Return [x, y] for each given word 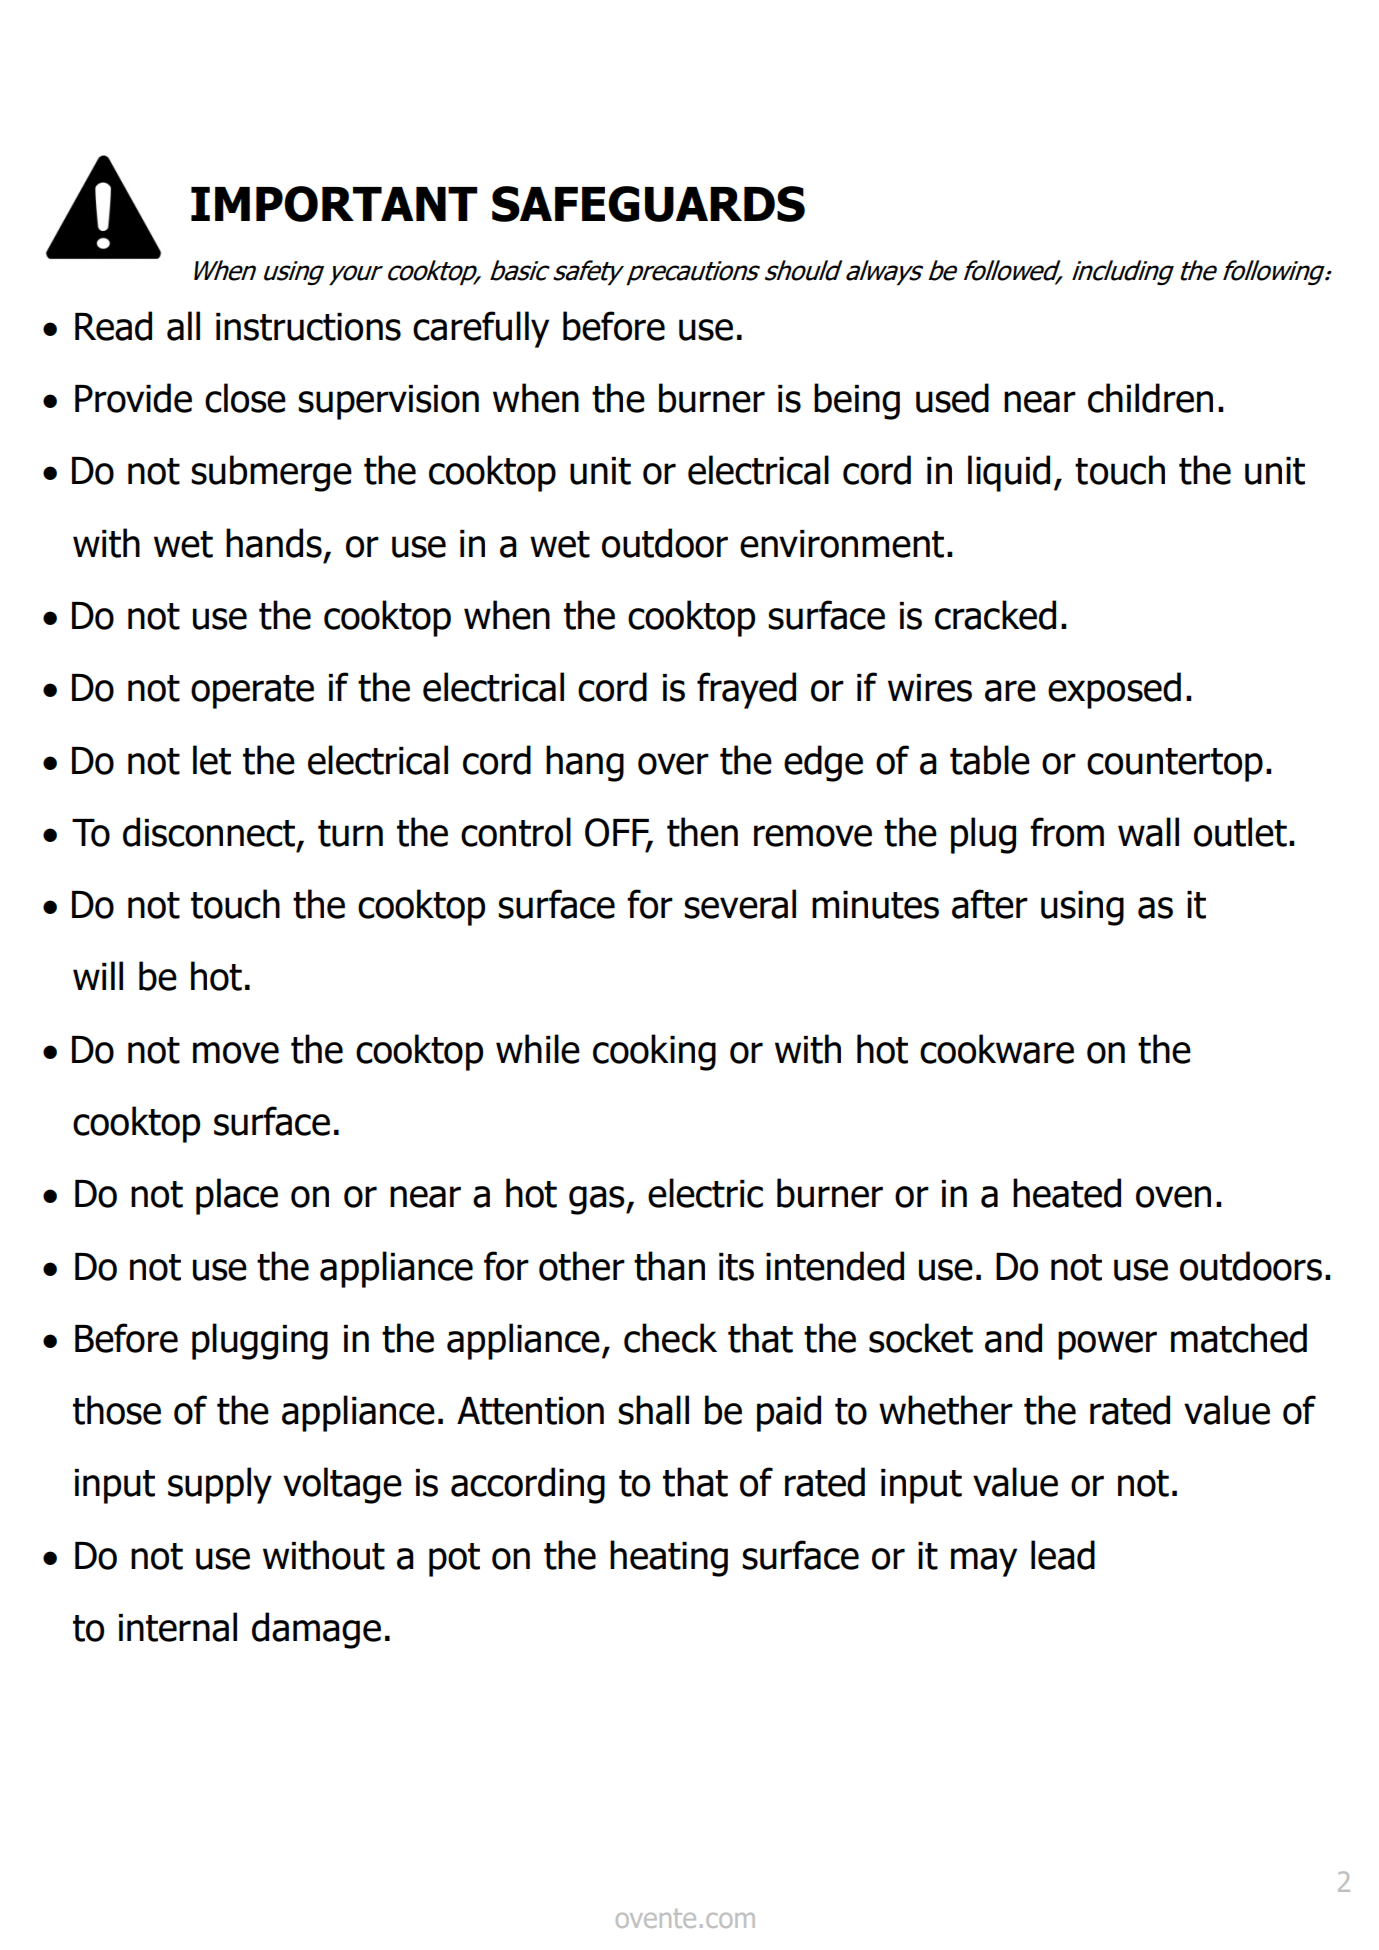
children [1150, 398]
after [990, 904]
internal [178, 1627]
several [740, 904]
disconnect [210, 833]
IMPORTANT [334, 204]
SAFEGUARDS [648, 204]
